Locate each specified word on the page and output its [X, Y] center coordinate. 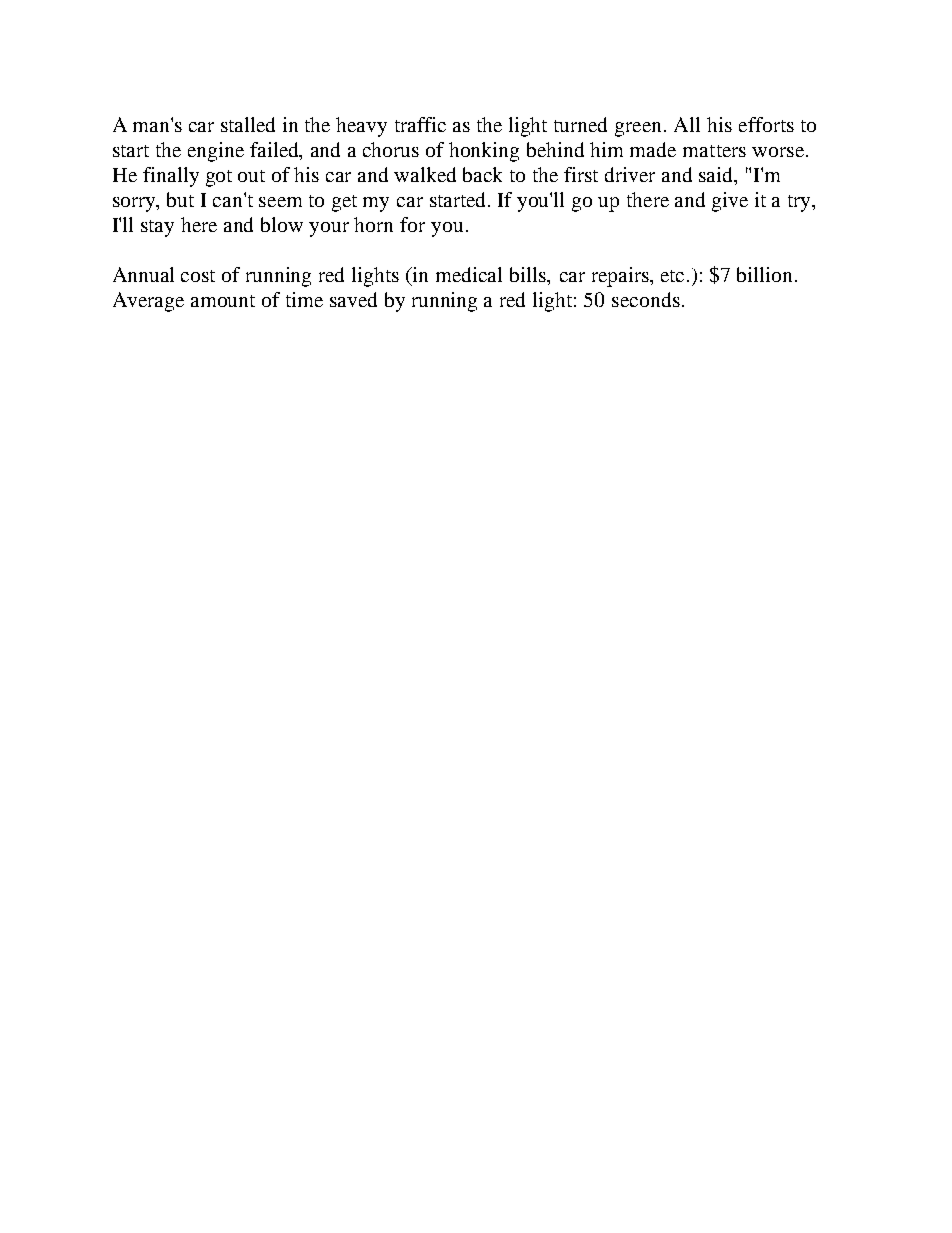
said [717, 176]
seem [280, 202]
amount [223, 301]
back [482, 174]
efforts [766, 124]
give [730, 202]
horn [373, 224]
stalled [248, 124]
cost [198, 276]
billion [766, 274]
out [251, 176]
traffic [420, 124]
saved [353, 299]
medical [469, 274]
